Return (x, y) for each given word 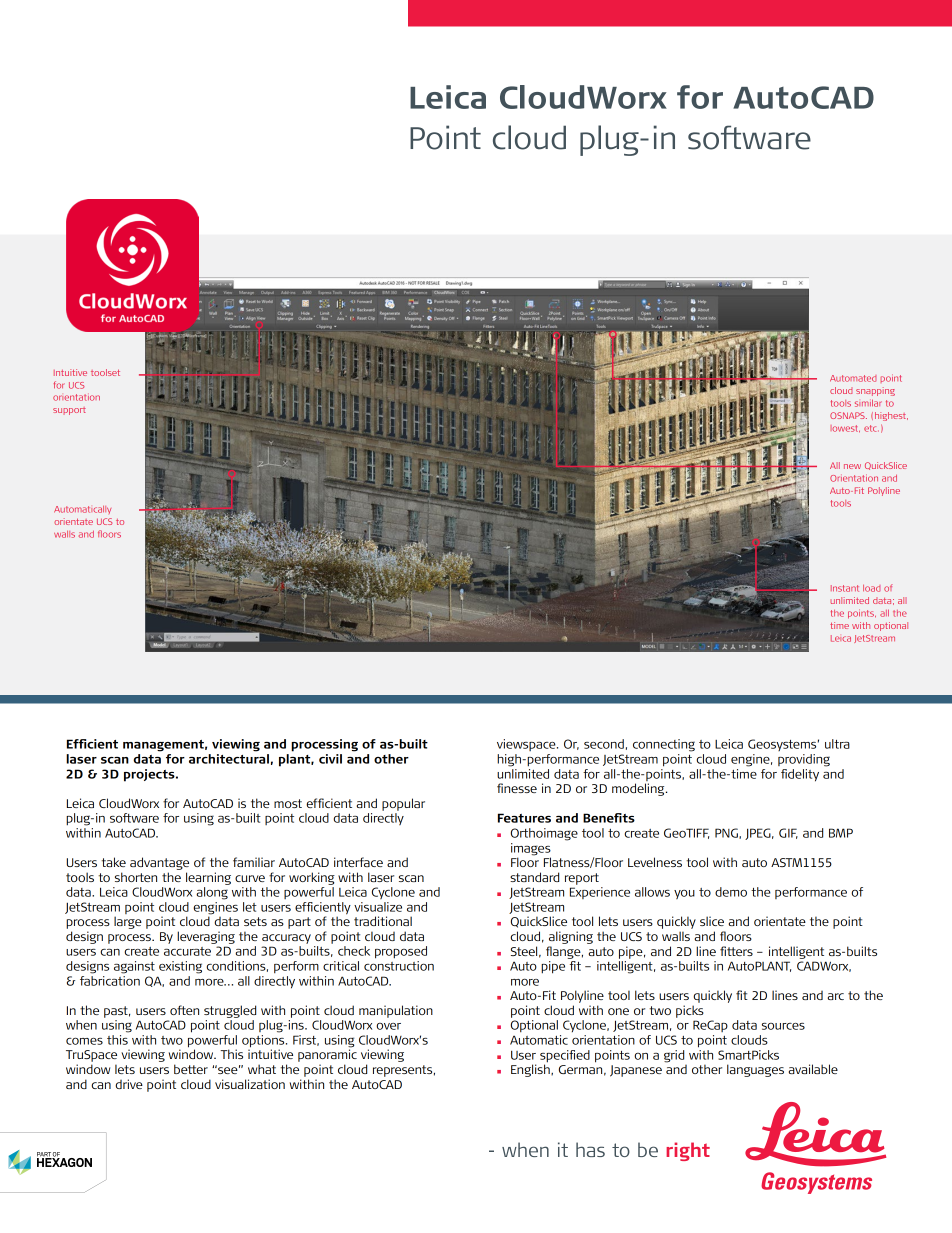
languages (755, 1070)
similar (868, 403)
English (531, 1069)
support (69, 411)
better (191, 1069)
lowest (845, 428)
